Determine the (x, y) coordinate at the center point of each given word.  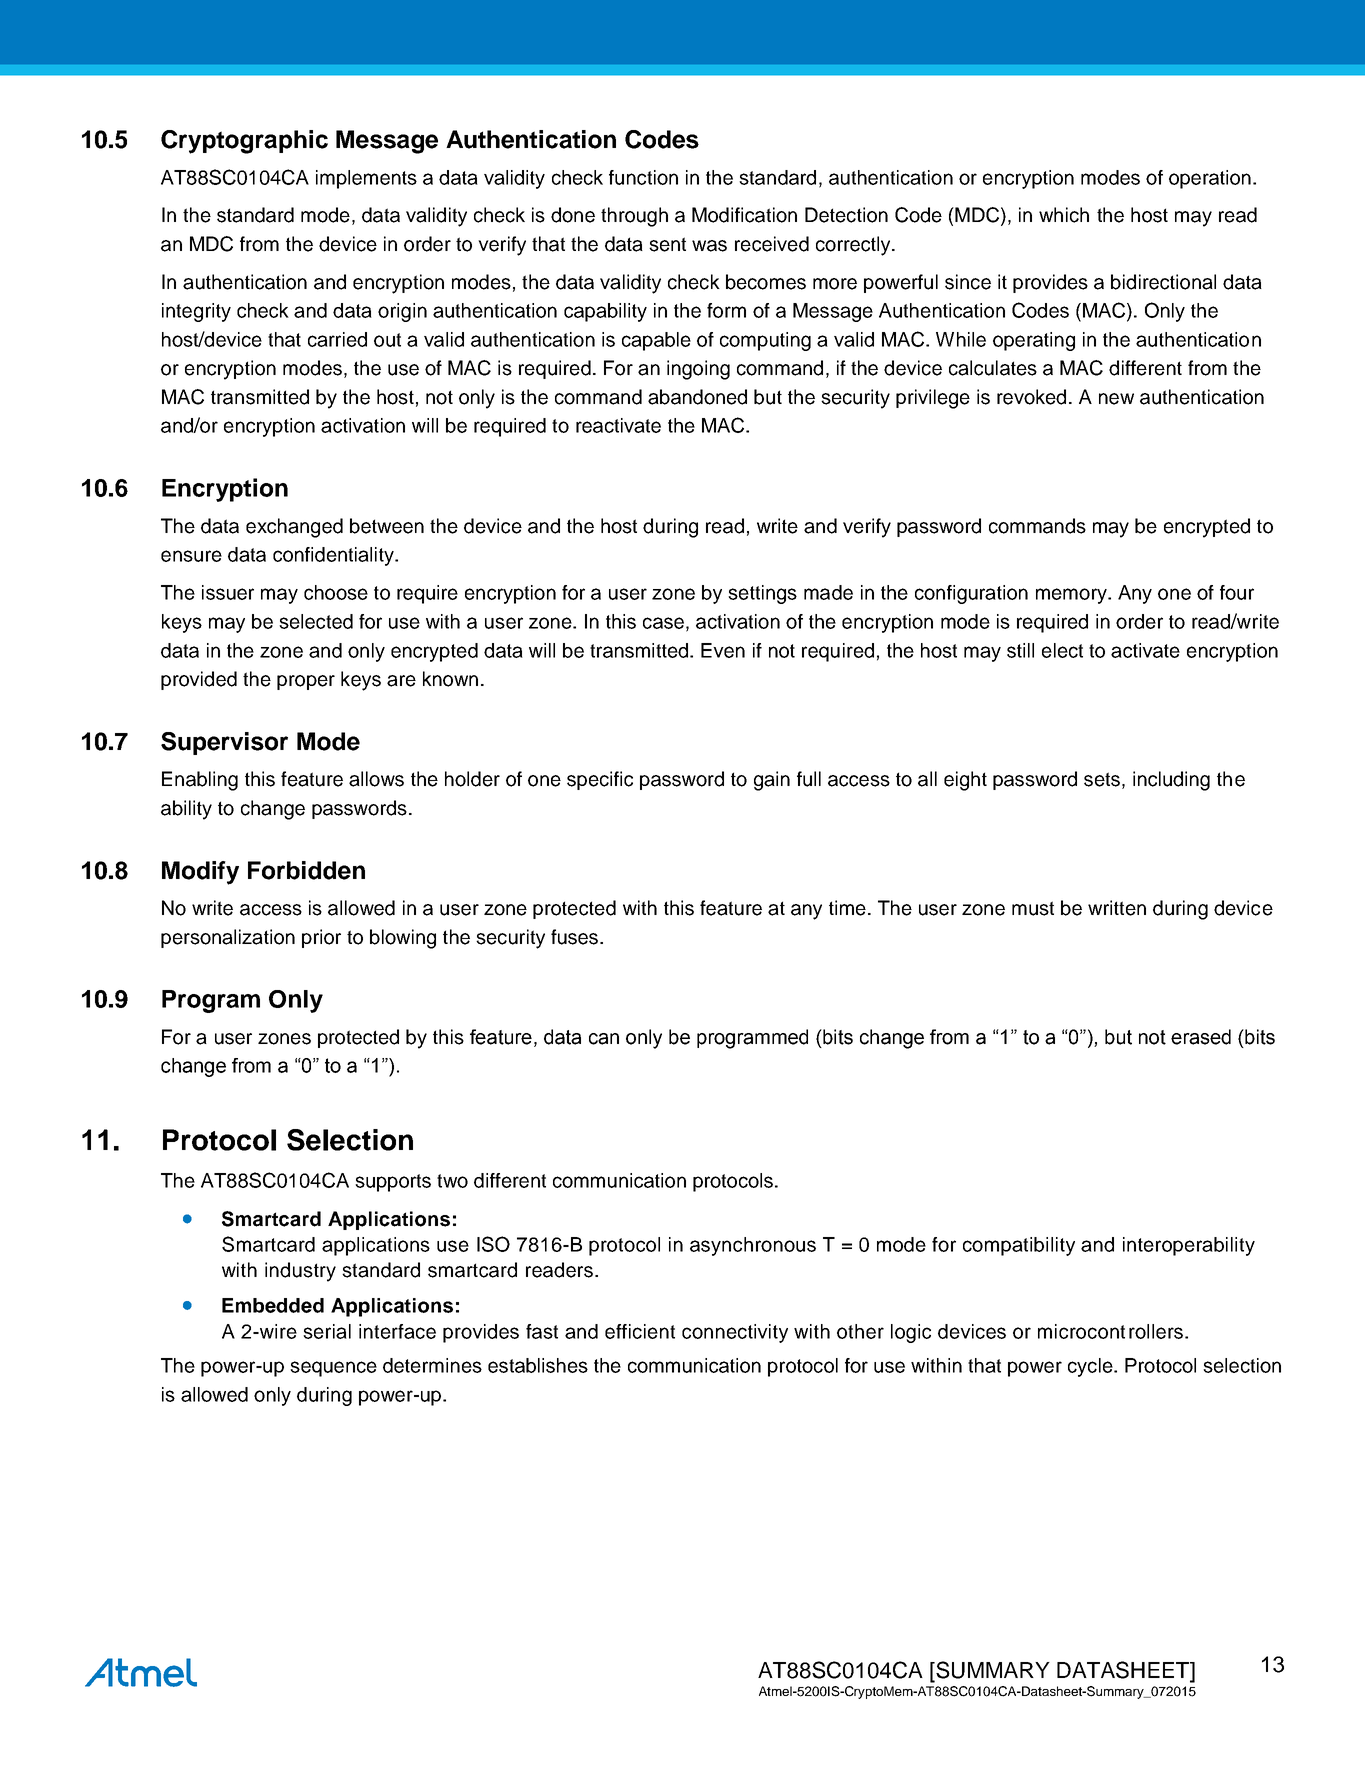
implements (366, 179)
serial (327, 1331)
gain (772, 781)
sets (1102, 779)
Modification (744, 215)
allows (376, 779)
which (1064, 215)
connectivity (735, 1333)
